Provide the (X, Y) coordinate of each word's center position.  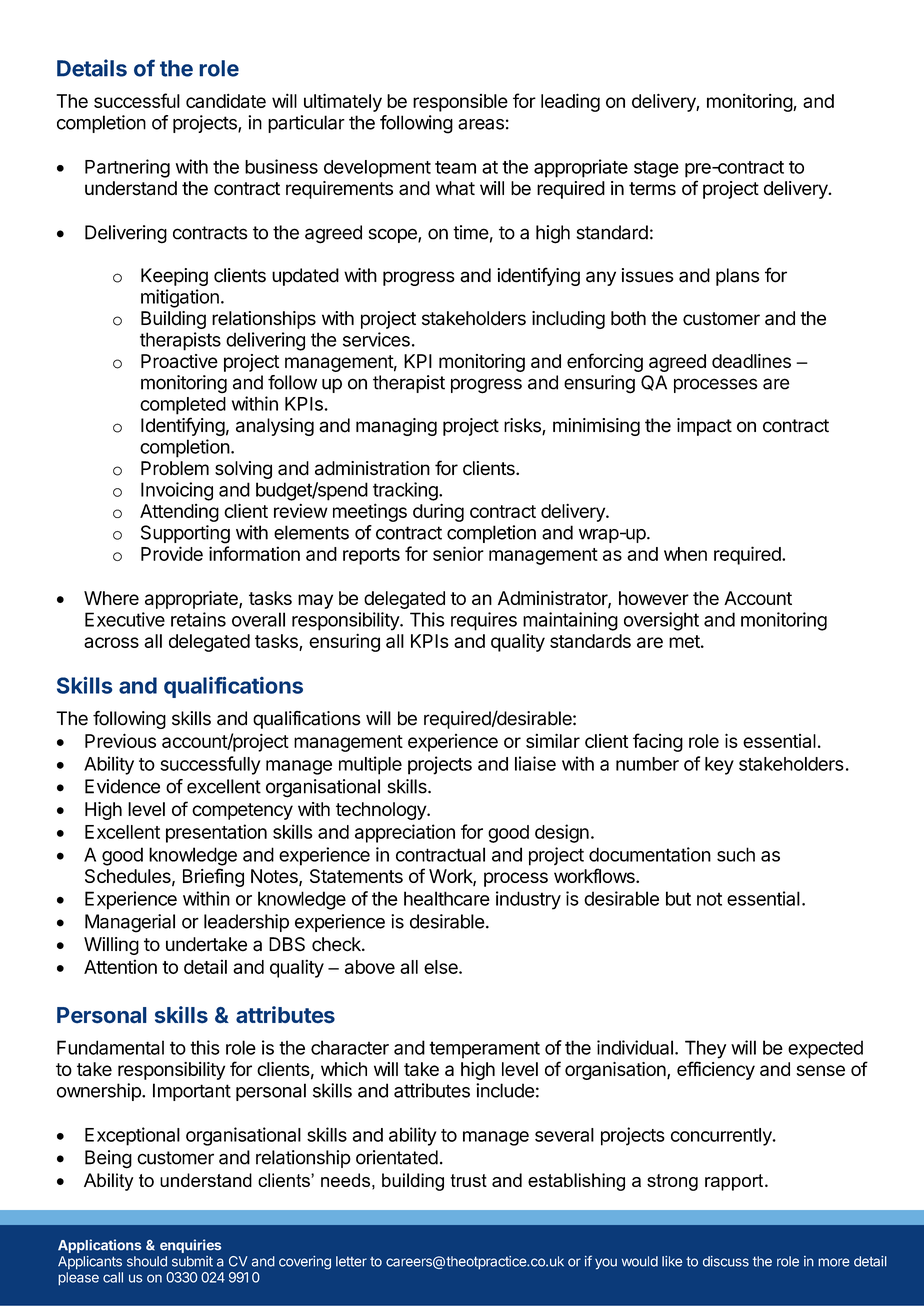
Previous (120, 740)
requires (484, 621)
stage (656, 169)
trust (468, 1180)
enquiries (190, 1246)
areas (481, 124)
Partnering (127, 168)
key (719, 766)
